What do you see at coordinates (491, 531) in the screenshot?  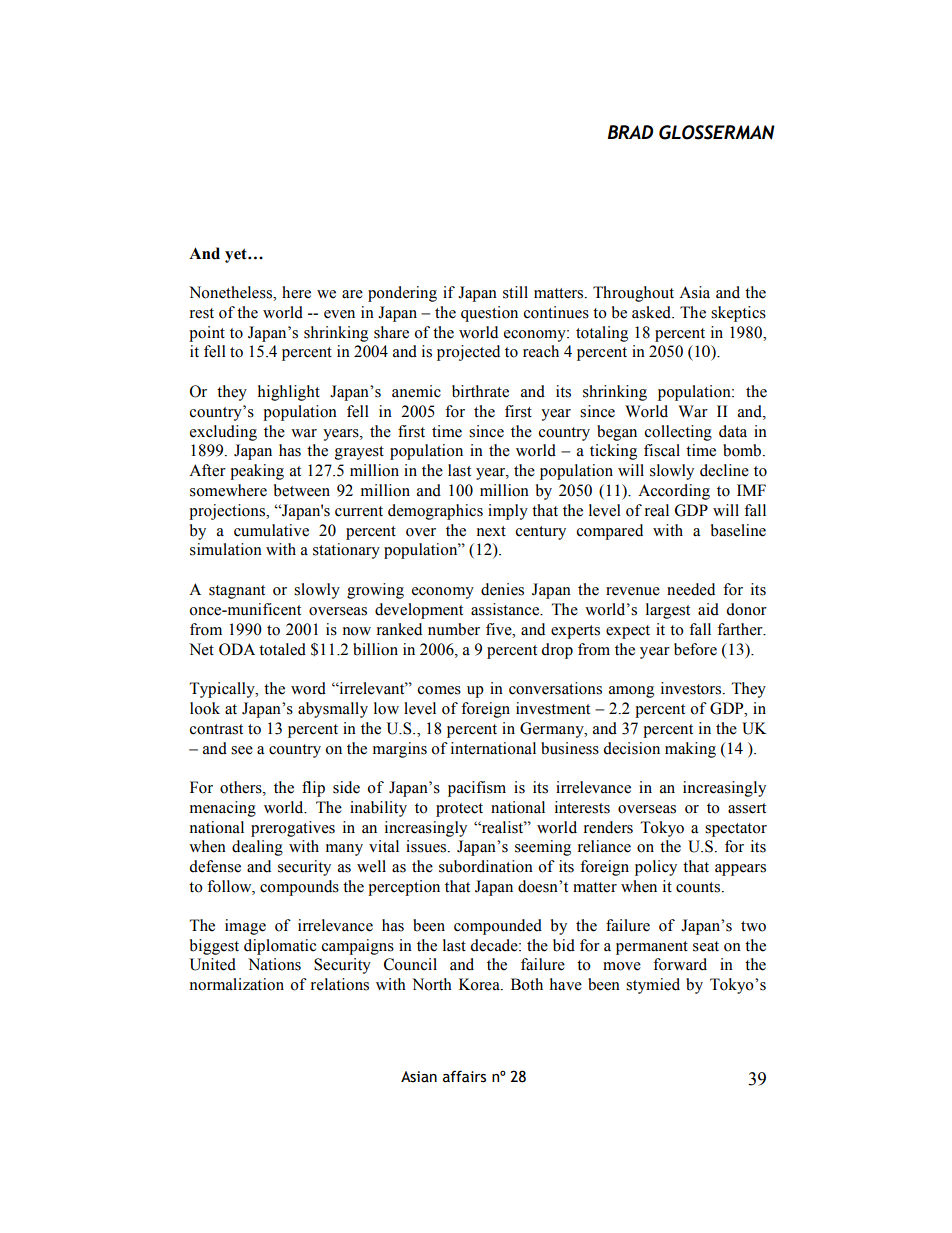 I see `next` at bounding box center [491, 531].
